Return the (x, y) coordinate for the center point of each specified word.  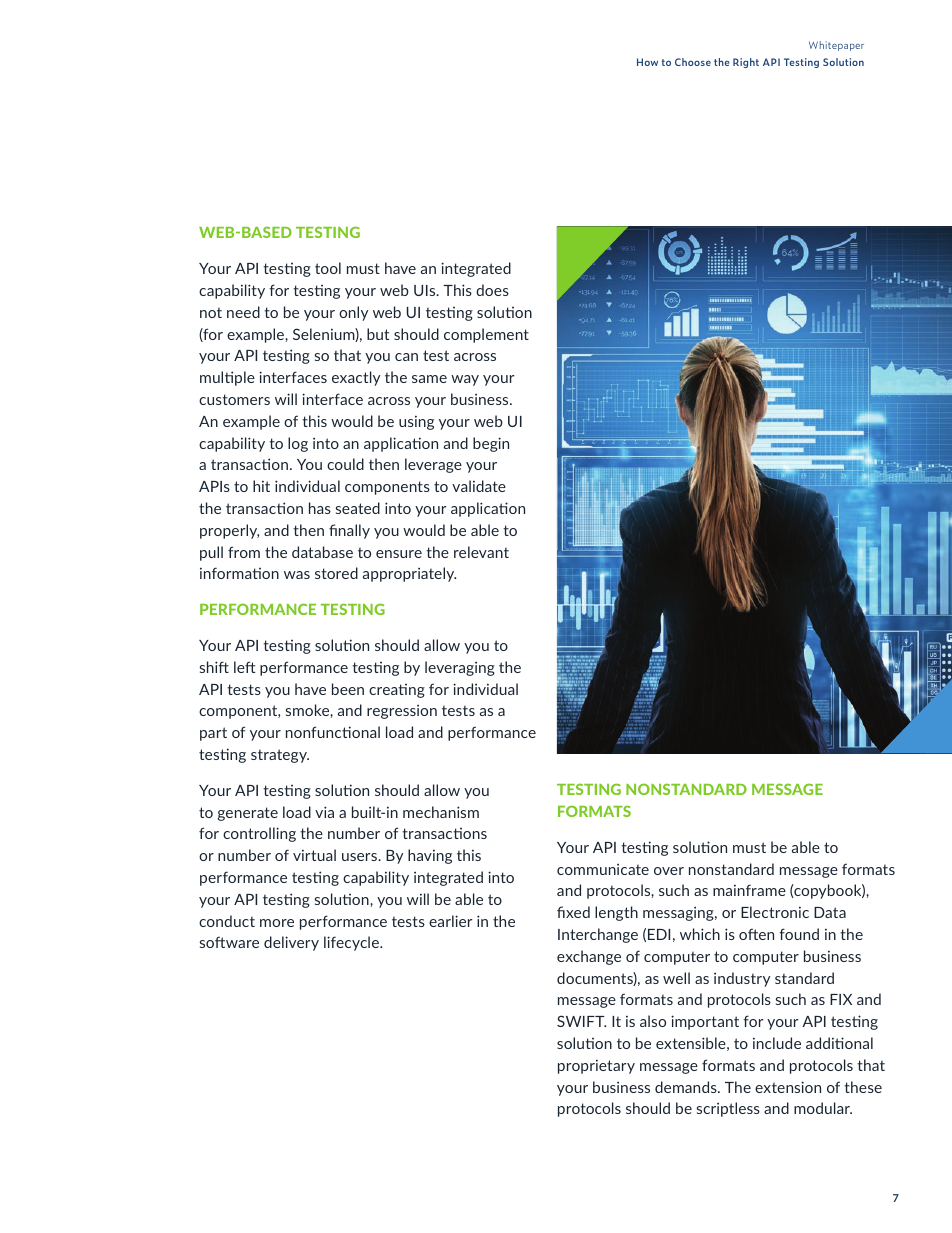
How (647, 62)
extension (788, 1087)
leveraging (460, 668)
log (298, 444)
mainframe (749, 890)
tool (328, 268)
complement (486, 335)
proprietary (596, 1066)
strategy (280, 756)
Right (746, 63)
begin (491, 444)
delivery (291, 943)
